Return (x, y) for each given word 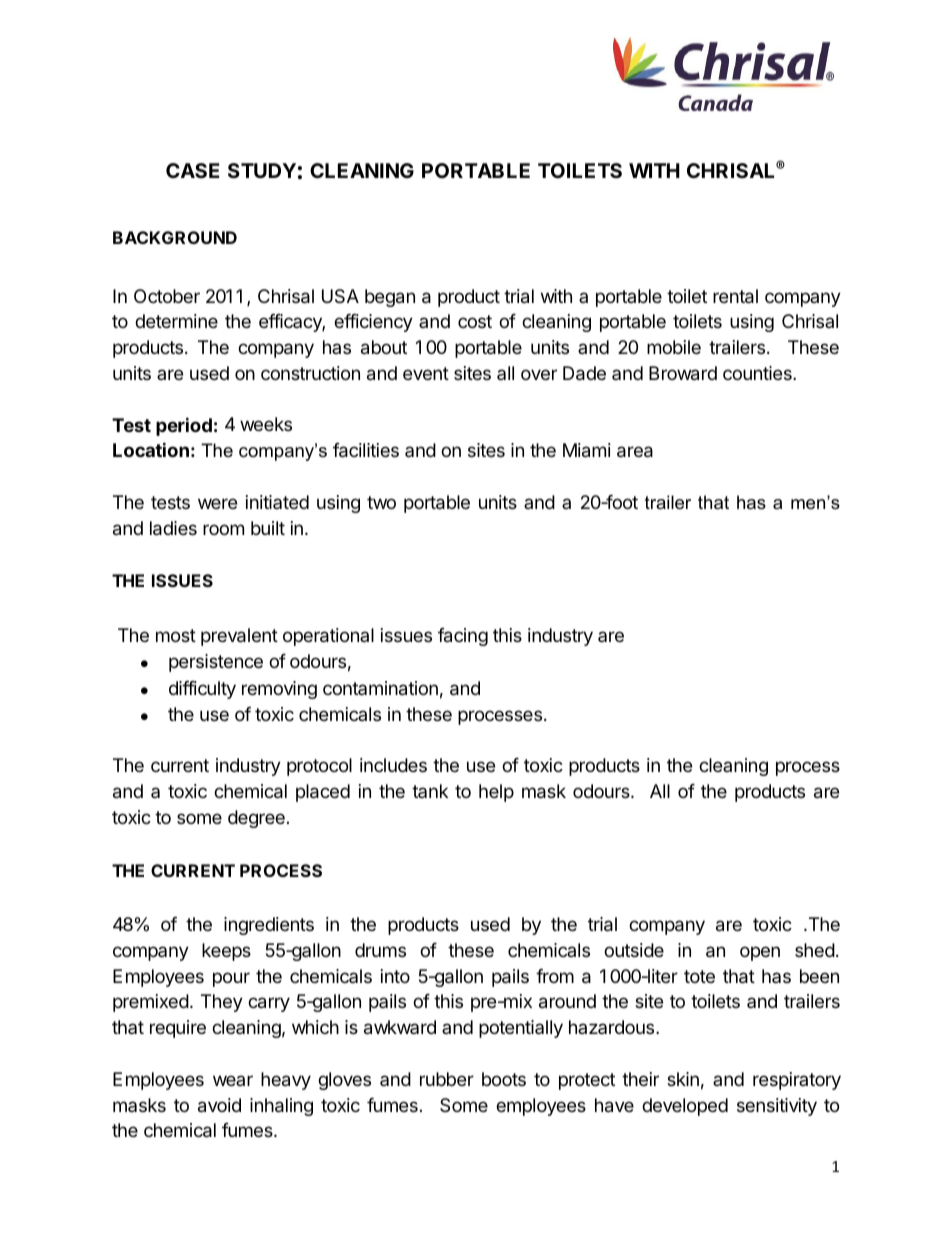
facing (463, 637)
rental (735, 296)
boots (504, 1079)
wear (233, 1080)
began (390, 298)
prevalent (239, 637)
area (635, 452)
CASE (192, 170)
